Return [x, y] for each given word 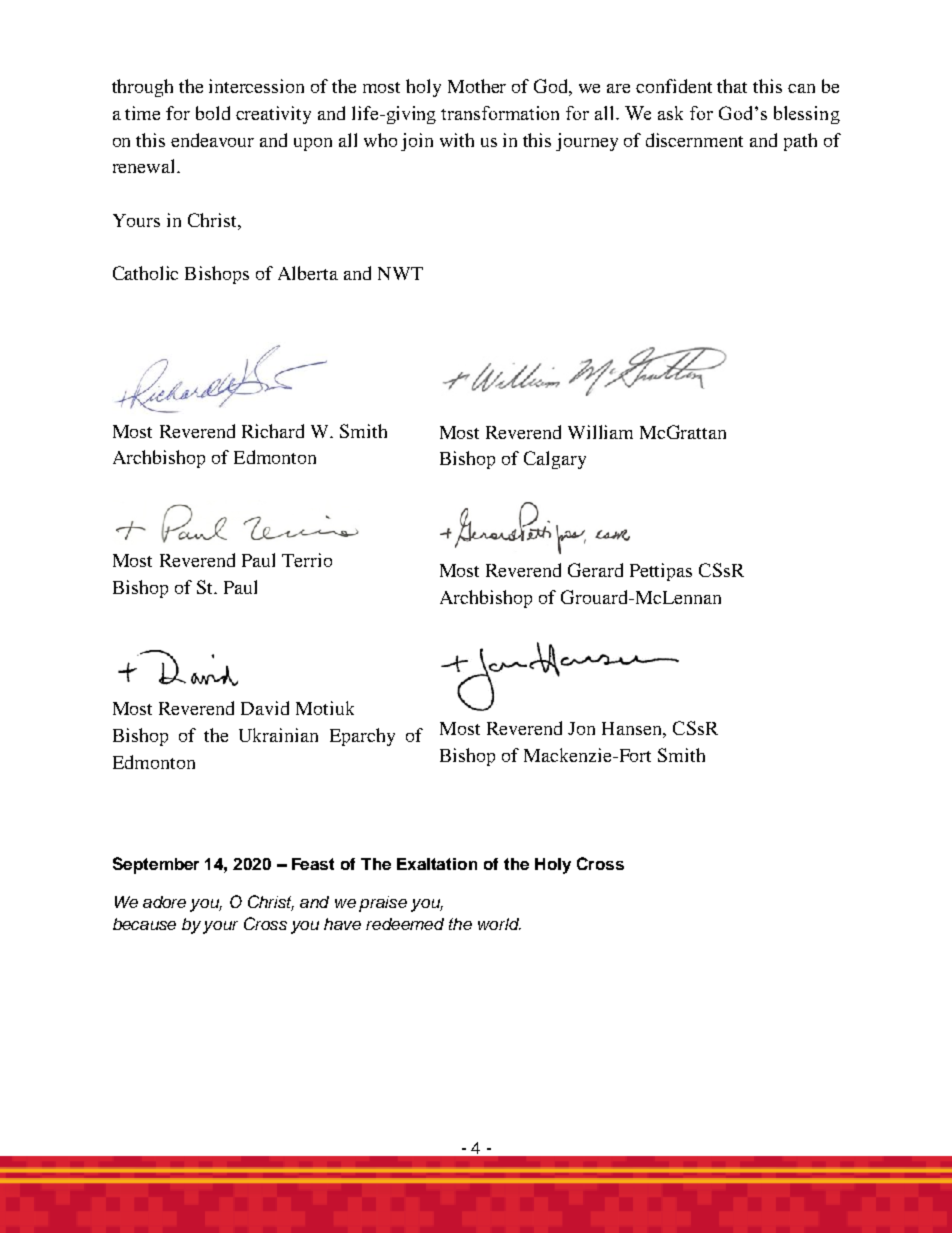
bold [213, 113]
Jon [581, 728]
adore [164, 902]
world [499, 924]
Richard [273, 431]
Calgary [555, 460]
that [732, 86]
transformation [500, 113]
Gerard [595, 570]
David [265, 708]
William [600, 432]
